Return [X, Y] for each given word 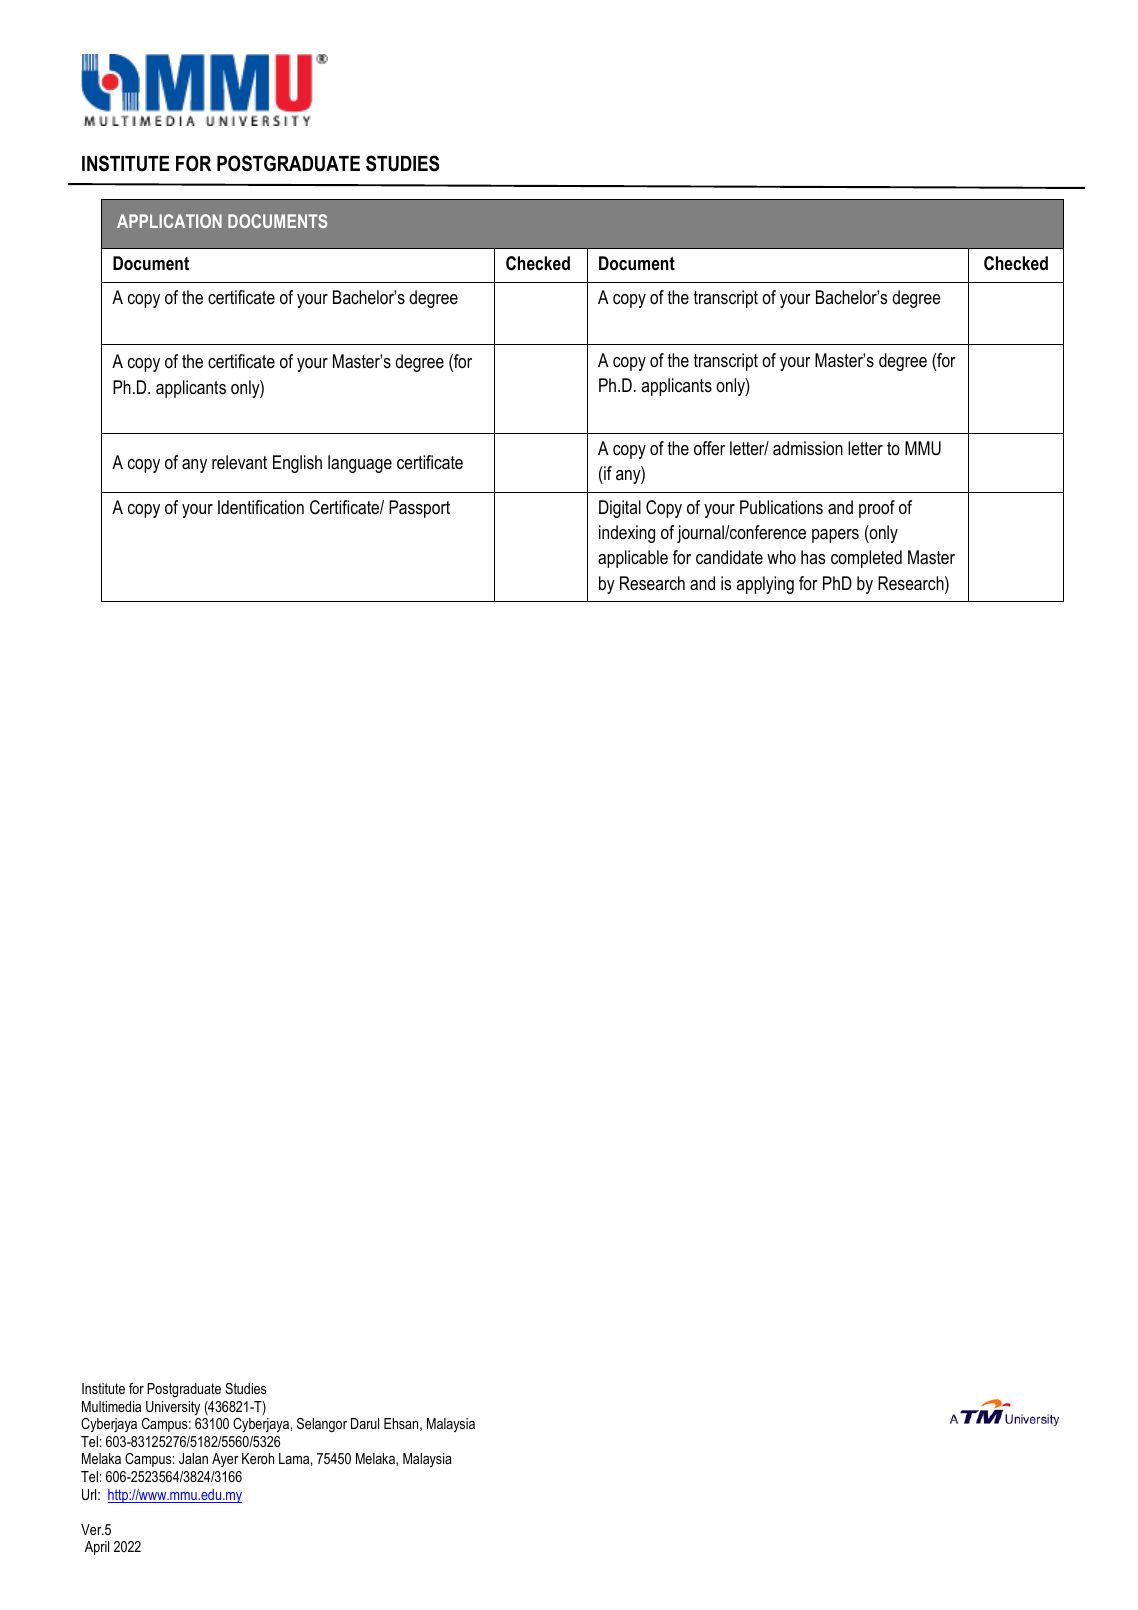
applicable [633, 559]
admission [808, 448]
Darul [365, 1423]
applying [765, 585]
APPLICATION [169, 221]
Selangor [322, 1425]
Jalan [193, 1458]
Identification [261, 507]
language [360, 464]
